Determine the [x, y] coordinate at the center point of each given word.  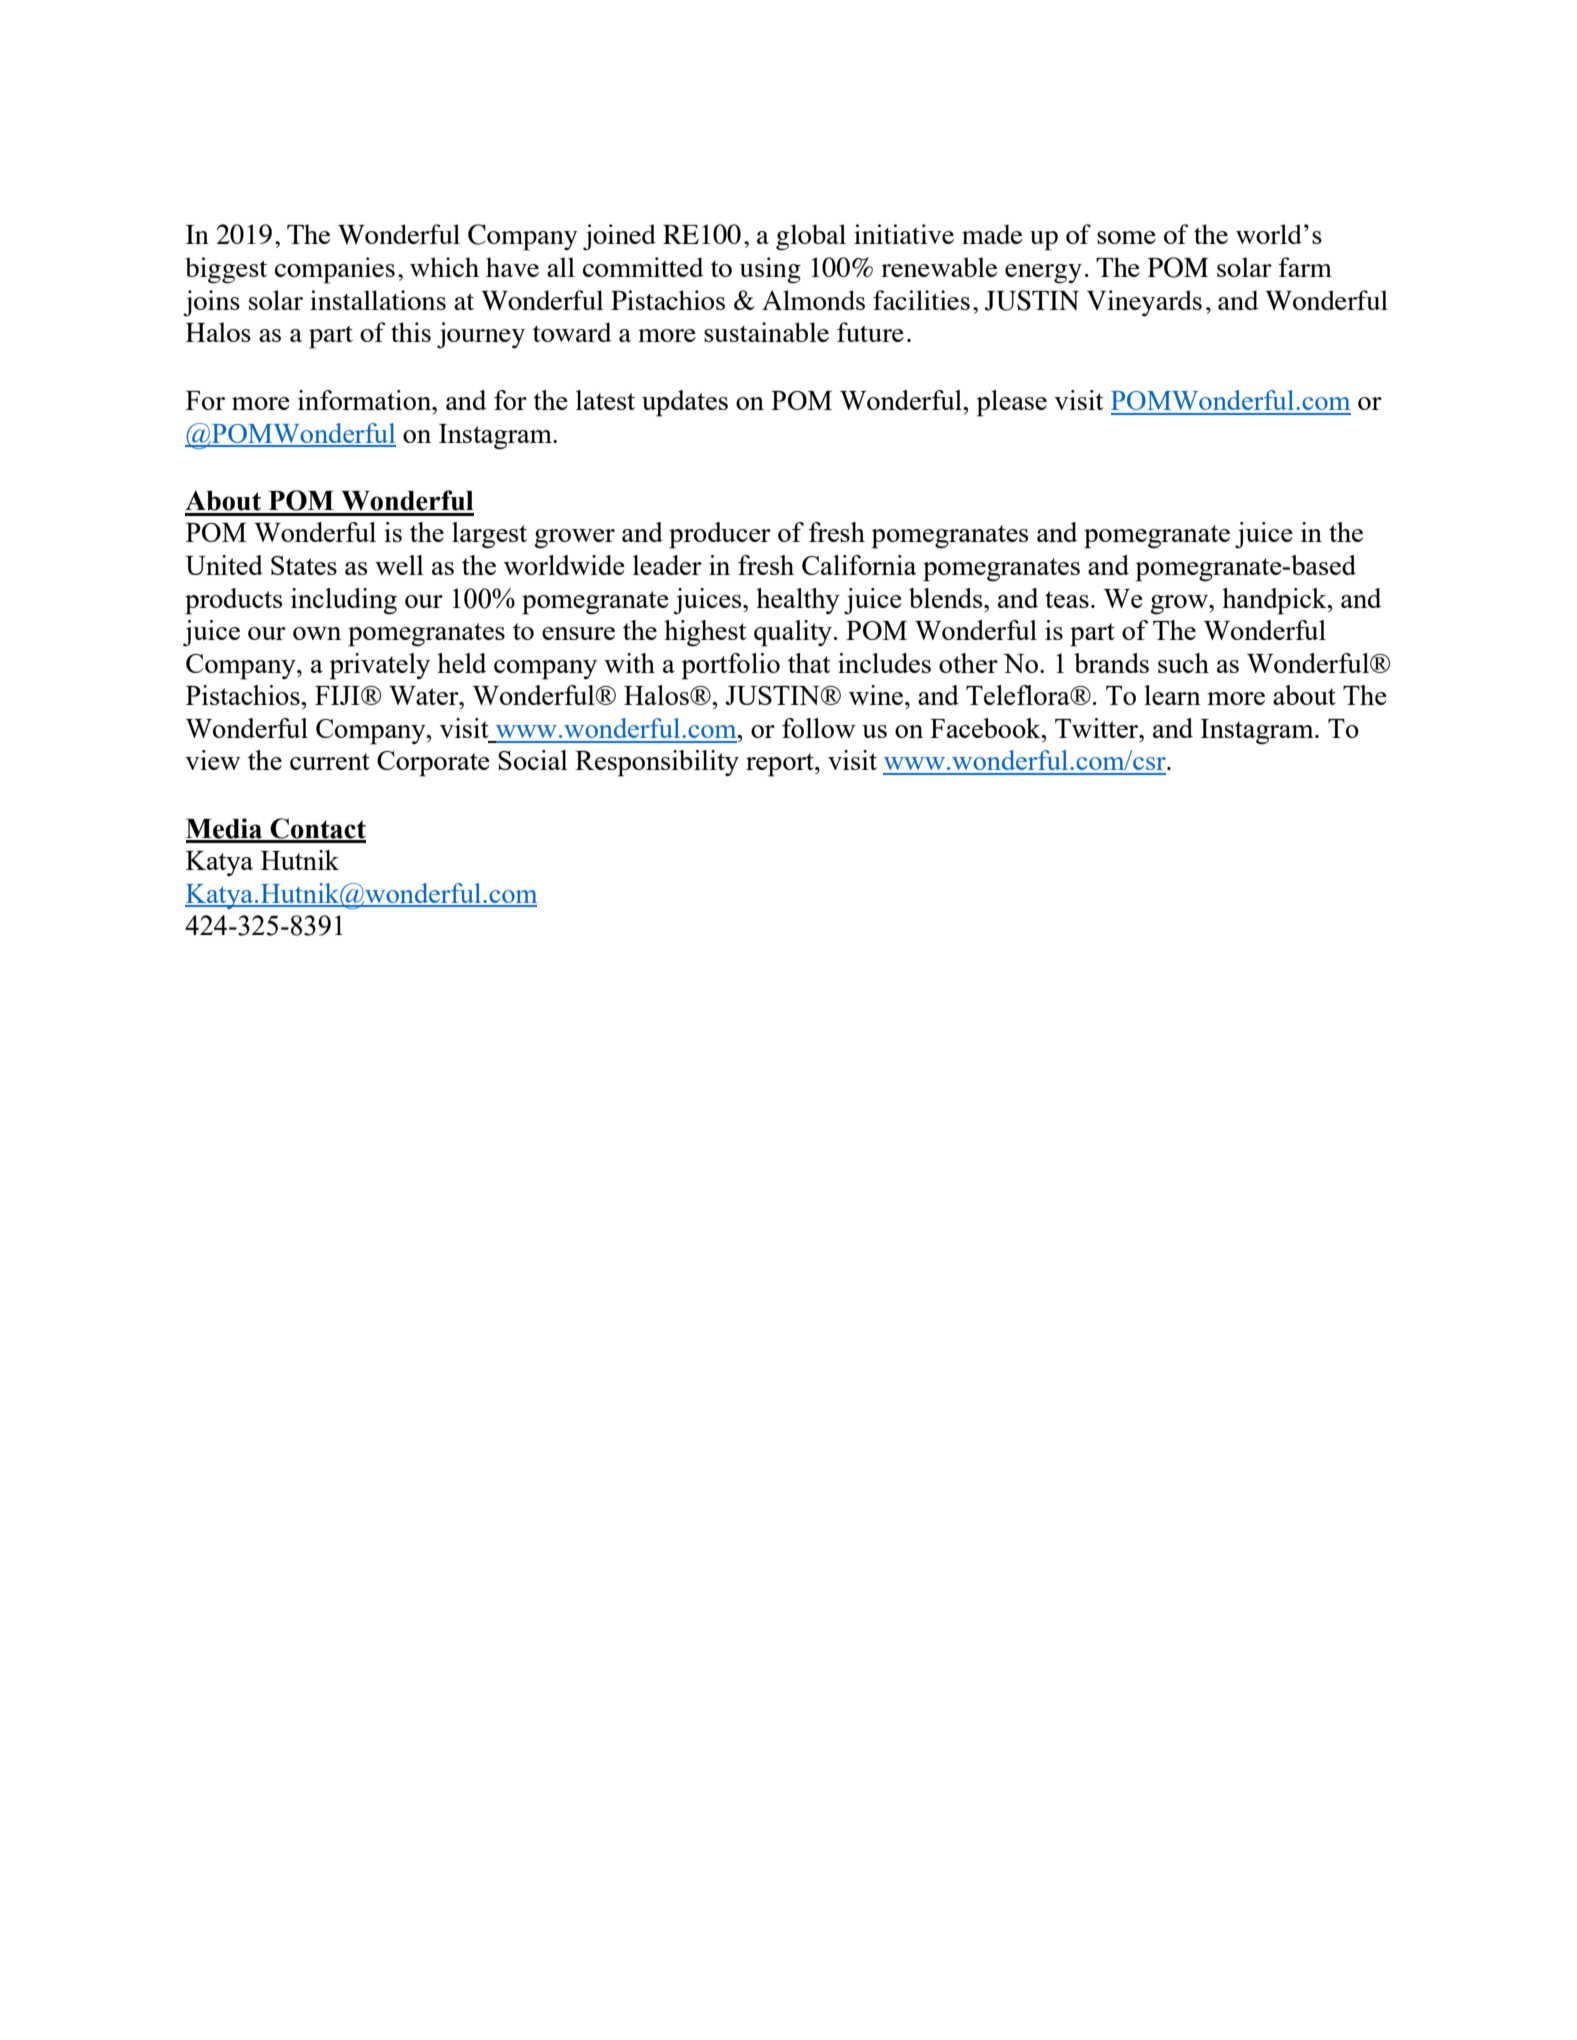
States [304, 565]
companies [335, 270]
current [330, 761]
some [1126, 237]
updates [685, 403]
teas [1067, 599]
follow [819, 728]
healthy [798, 601]
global [811, 237]
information [366, 400]
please [1012, 403]
